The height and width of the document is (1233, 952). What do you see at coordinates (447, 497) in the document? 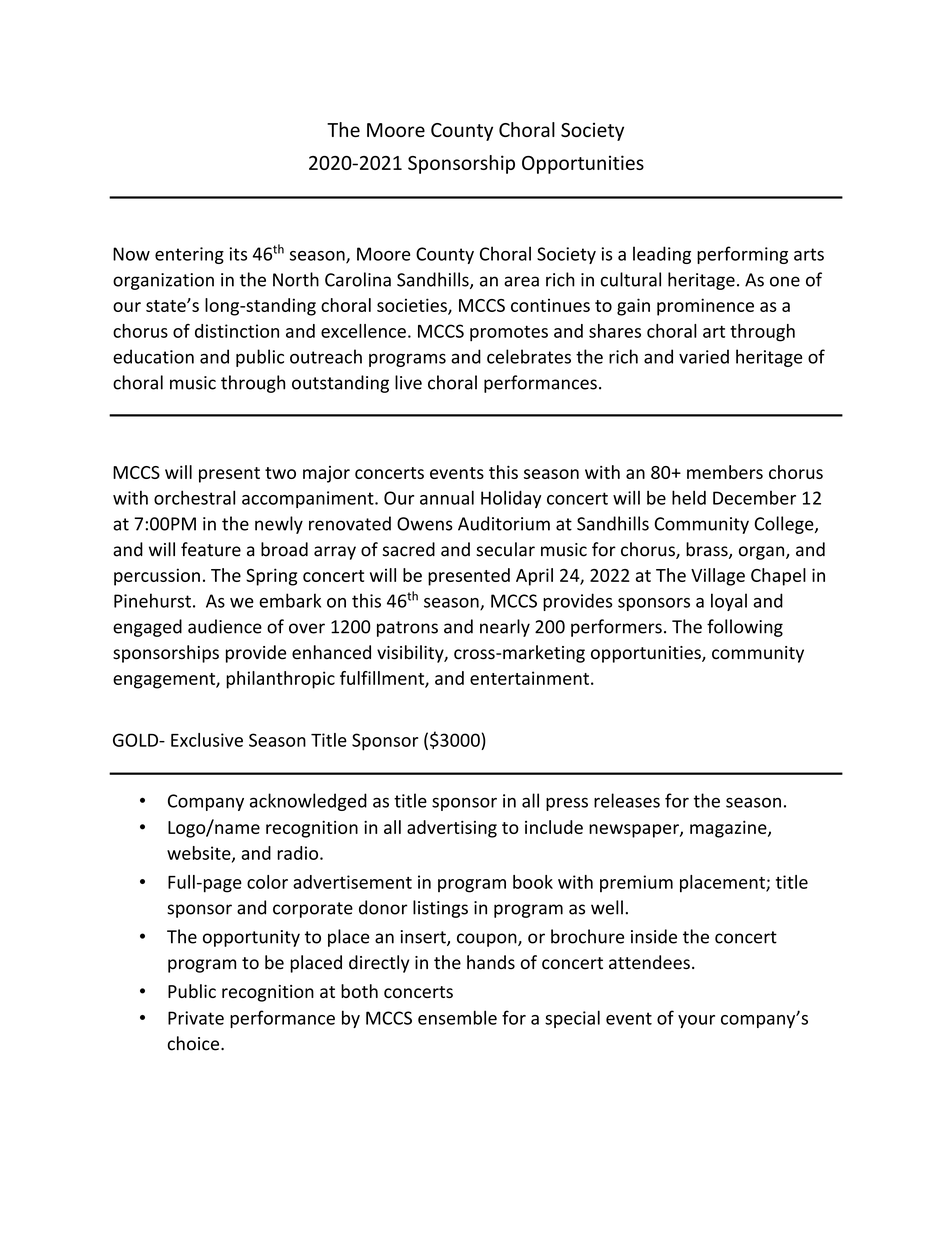
I see `annual` at bounding box center [447, 497].
